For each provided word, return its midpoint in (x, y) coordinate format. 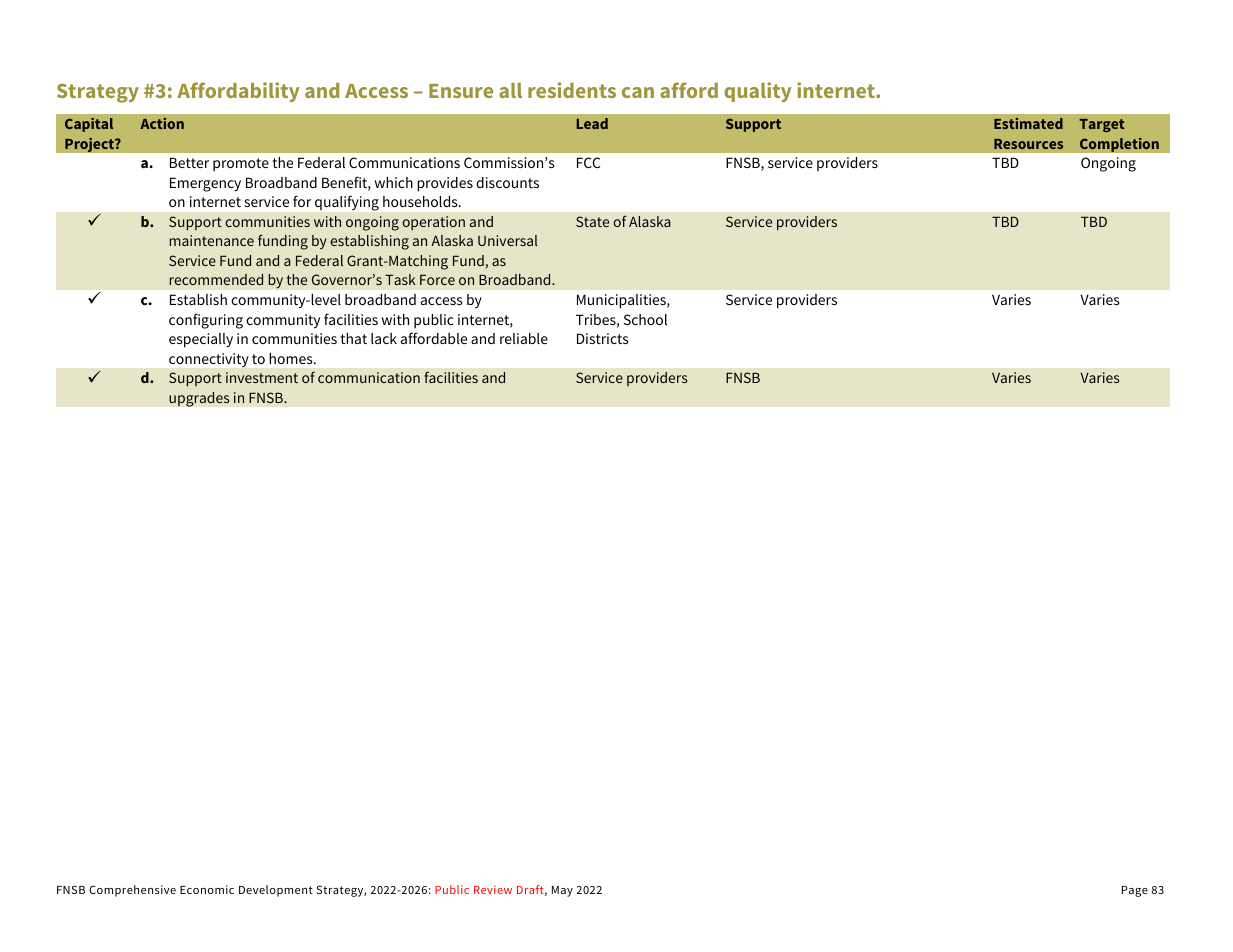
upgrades (199, 399)
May (562, 891)
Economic (207, 889)
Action (162, 123)
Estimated (1028, 123)
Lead (592, 123)
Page (1135, 891)
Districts (602, 338)
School (645, 319)
